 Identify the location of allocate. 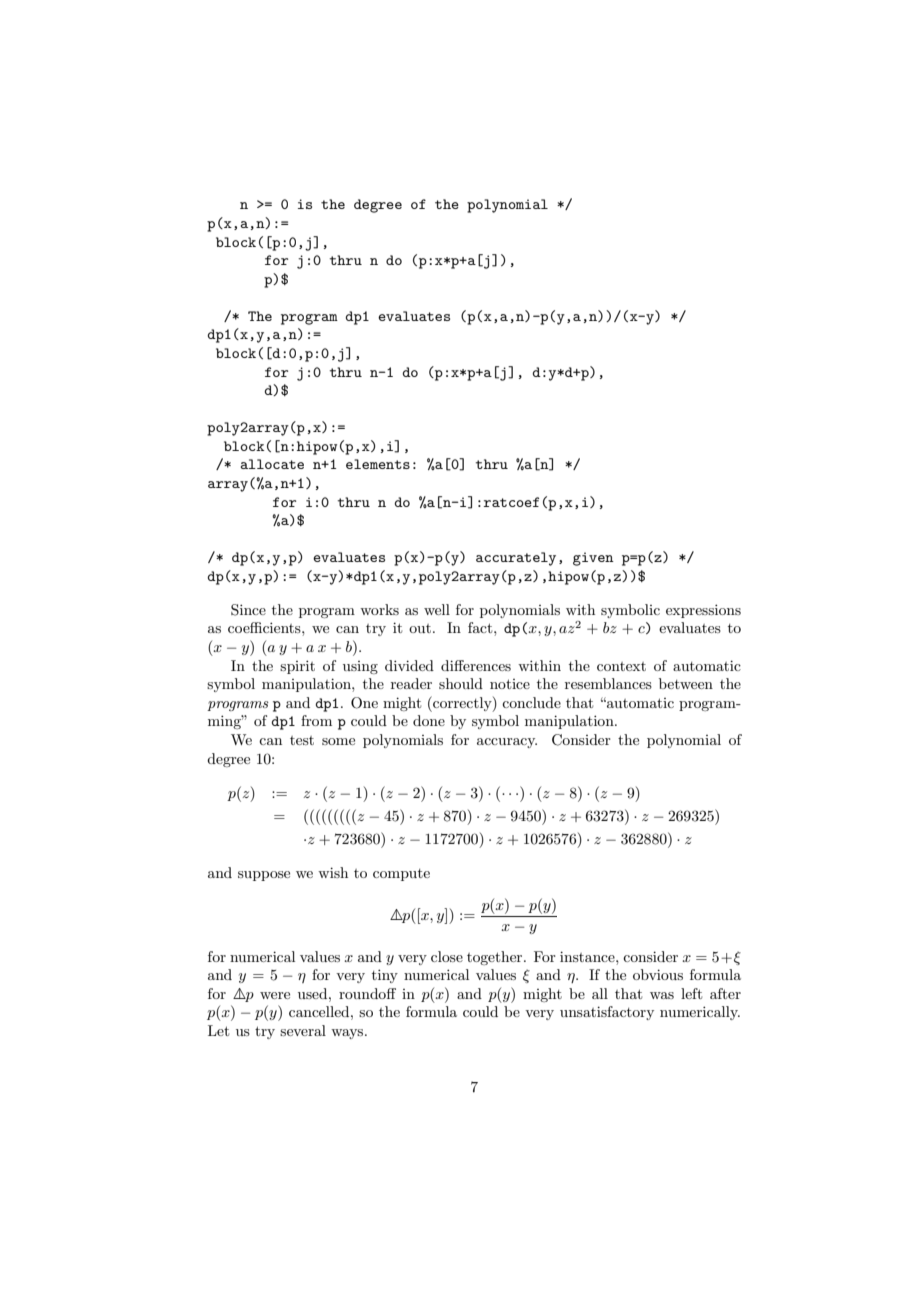
(272, 464).
